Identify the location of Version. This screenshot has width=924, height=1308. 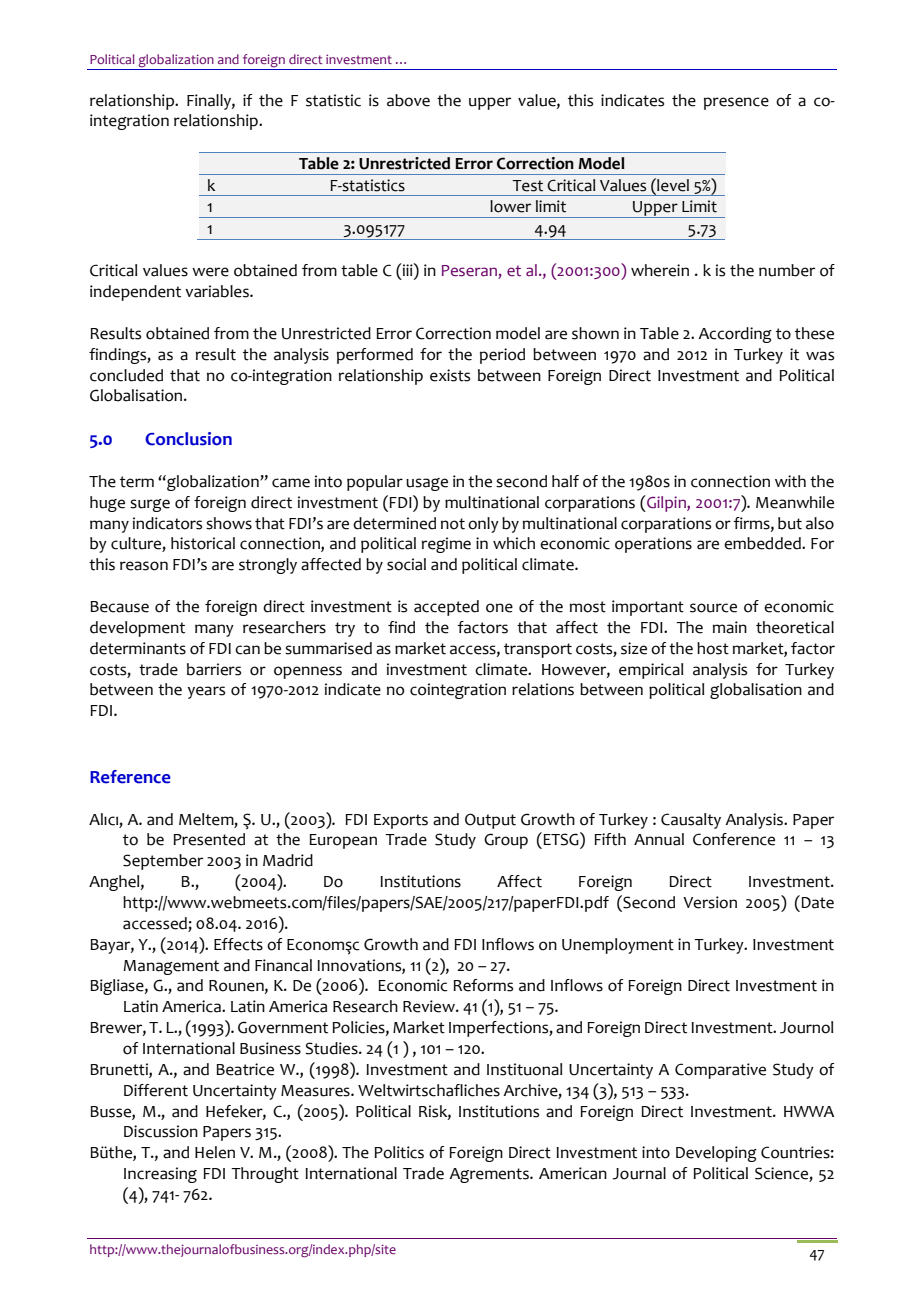
(710, 902).
